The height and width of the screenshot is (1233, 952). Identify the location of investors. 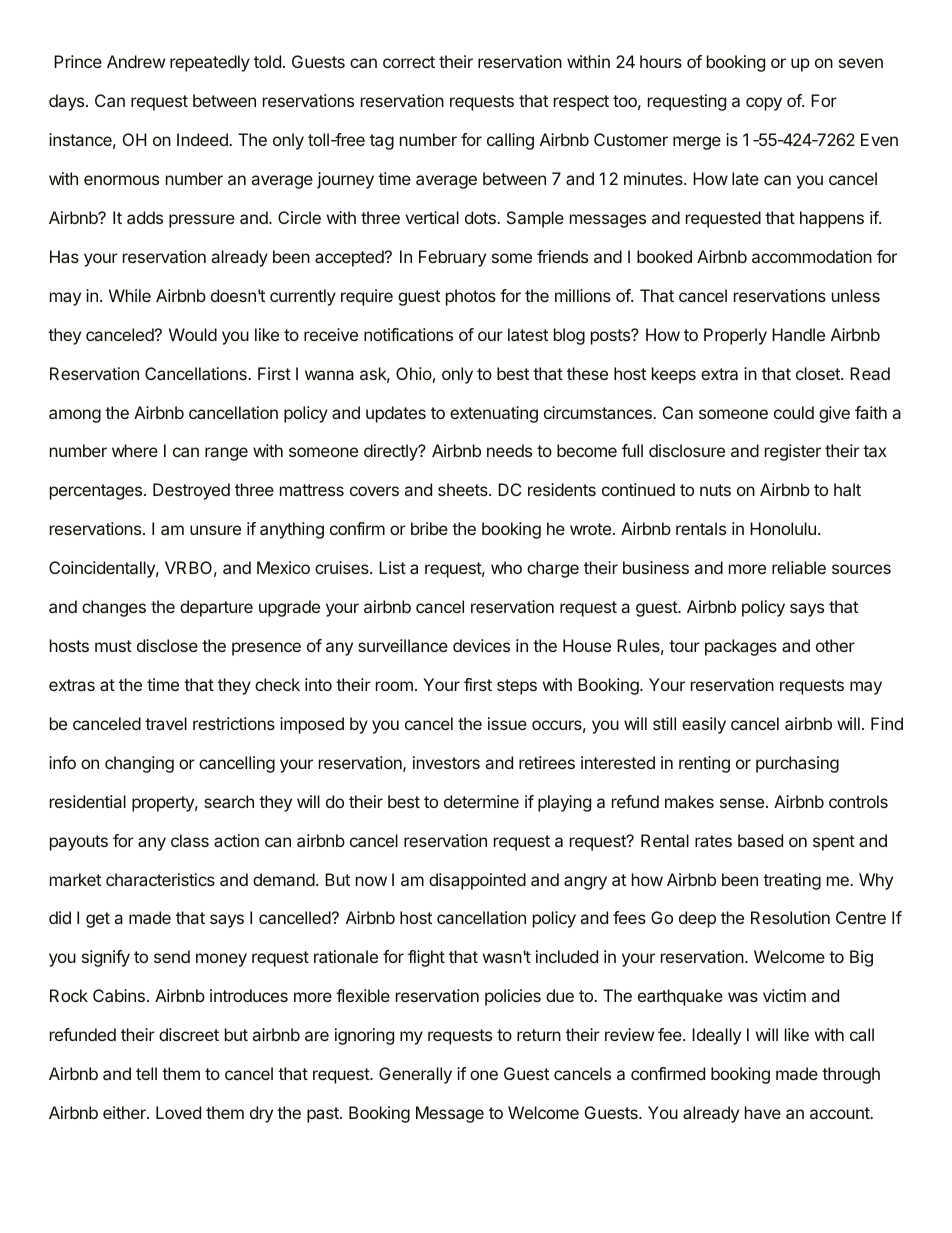
(446, 762).
